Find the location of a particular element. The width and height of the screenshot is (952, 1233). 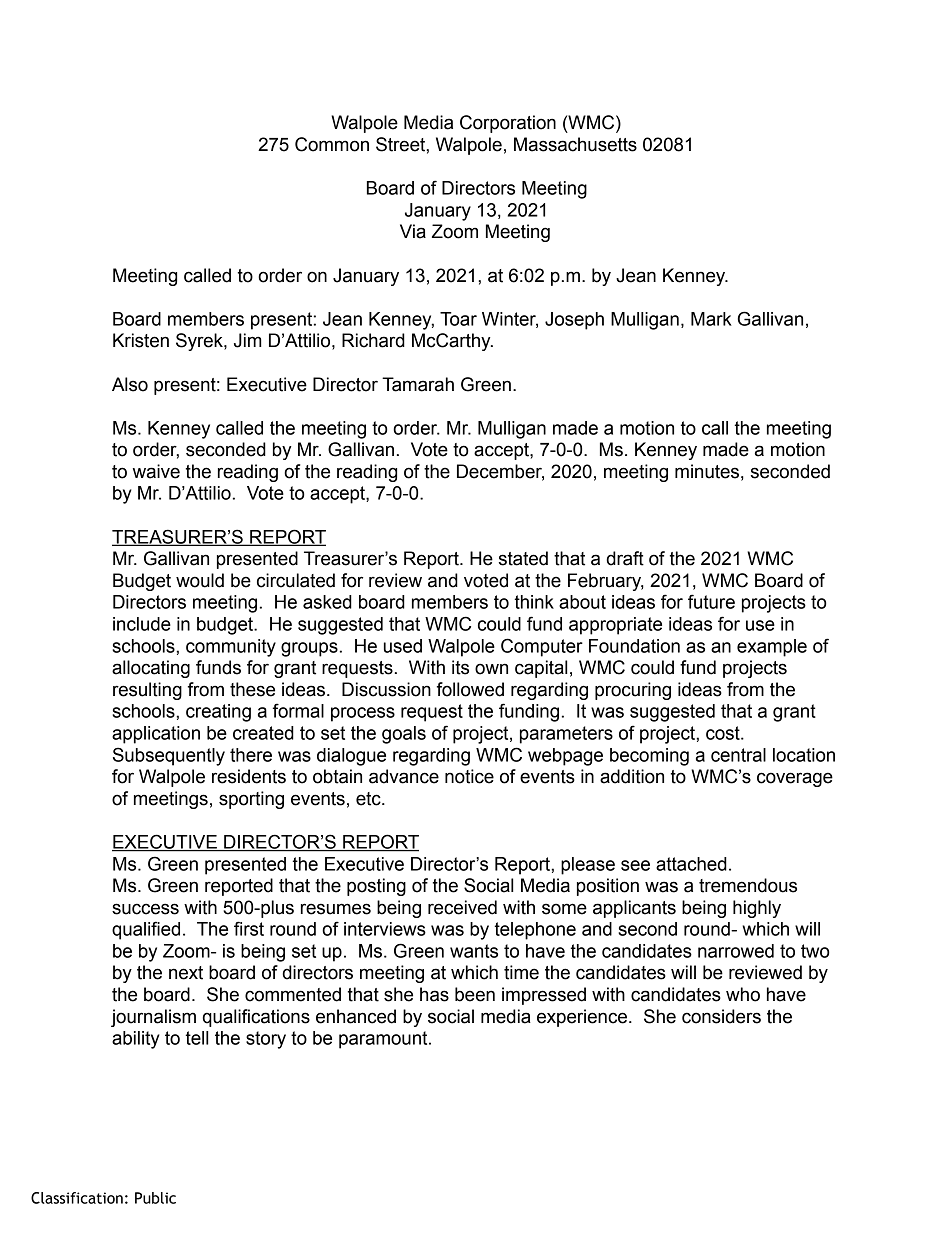

Corporation is located at coordinates (508, 124).
